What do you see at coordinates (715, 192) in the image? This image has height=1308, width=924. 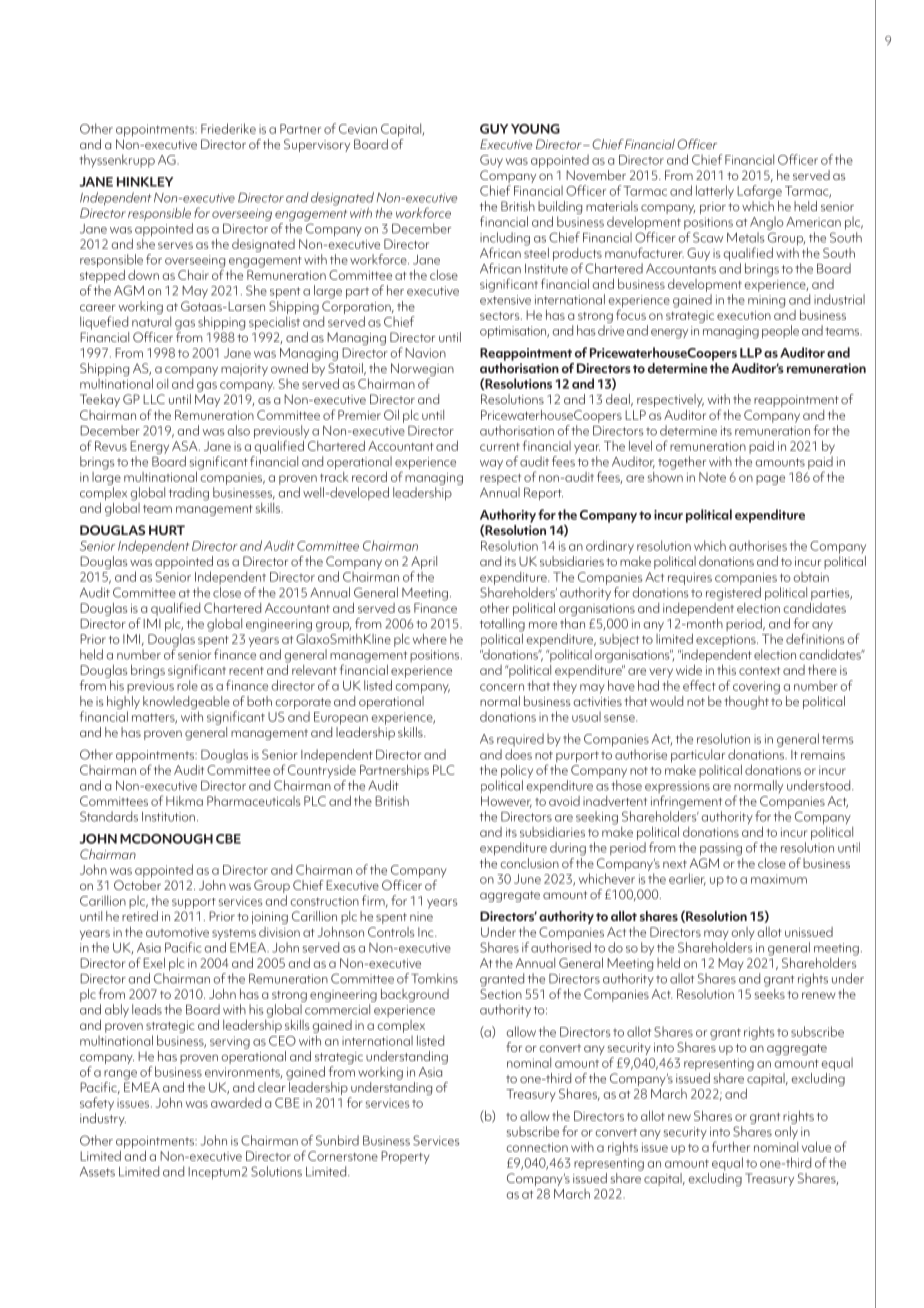 I see `latterly` at bounding box center [715, 192].
